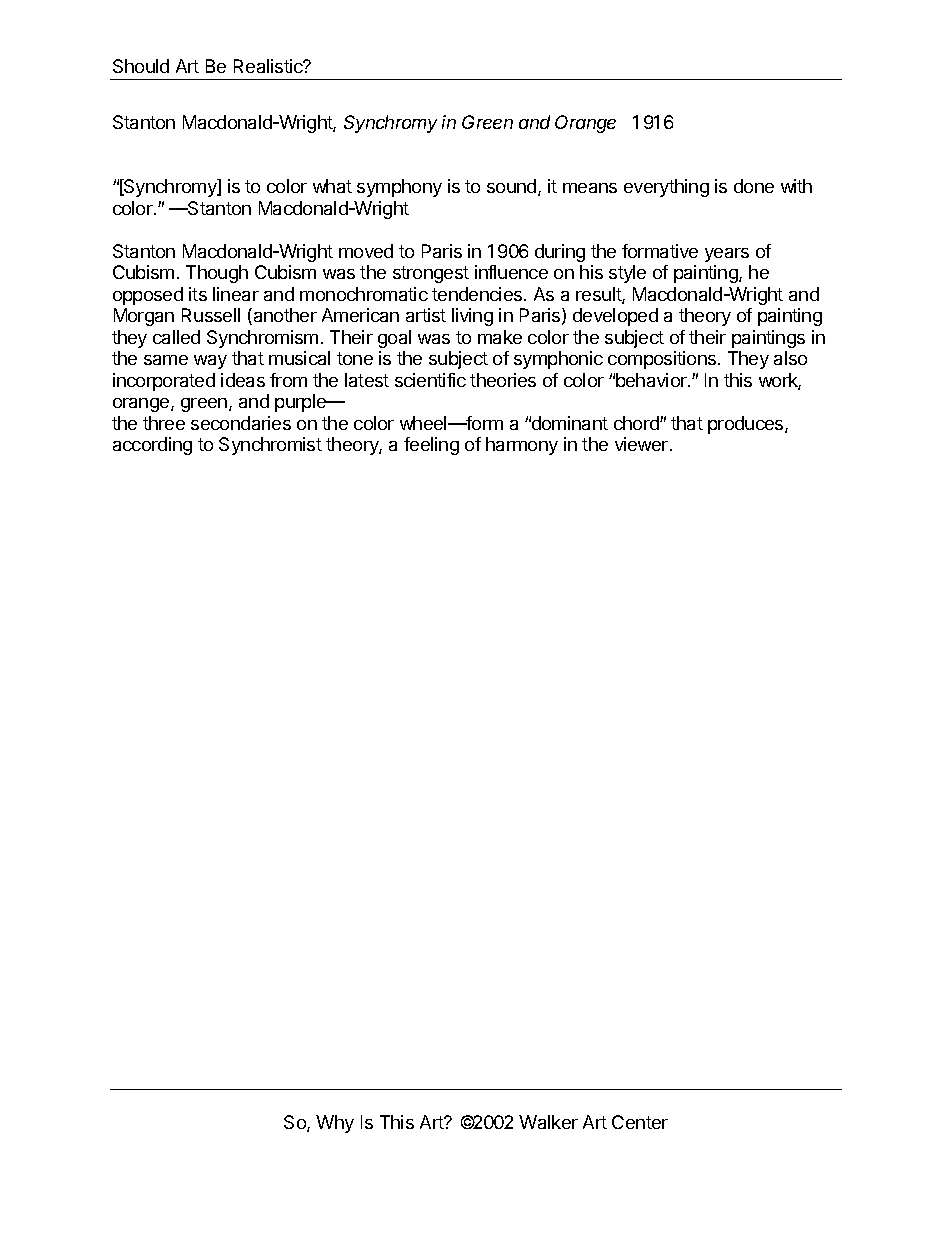 This image has width=952, height=1233. Describe the element at coordinates (640, 1122) in the image. I see `Center` at that location.
